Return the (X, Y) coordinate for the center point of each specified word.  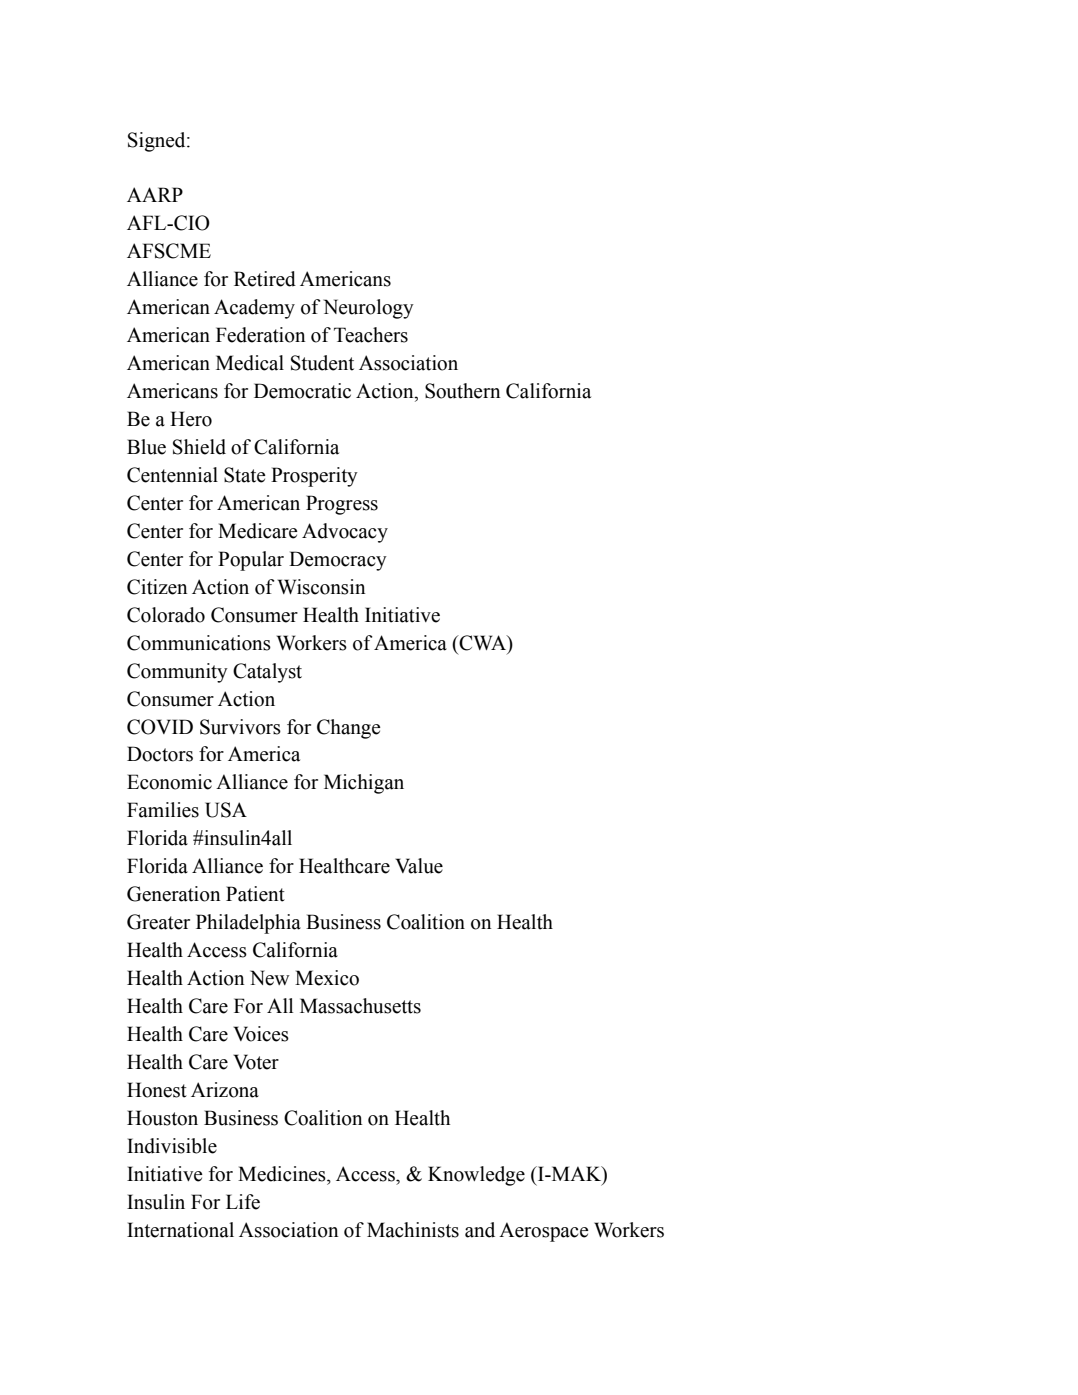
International (180, 1230)
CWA (483, 643)
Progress (342, 505)
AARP (155, 194)
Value (419, 866)
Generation (173, 894)
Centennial (172, 475)
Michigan (364, 784)
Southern (462, 391)
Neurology (368, 309)
